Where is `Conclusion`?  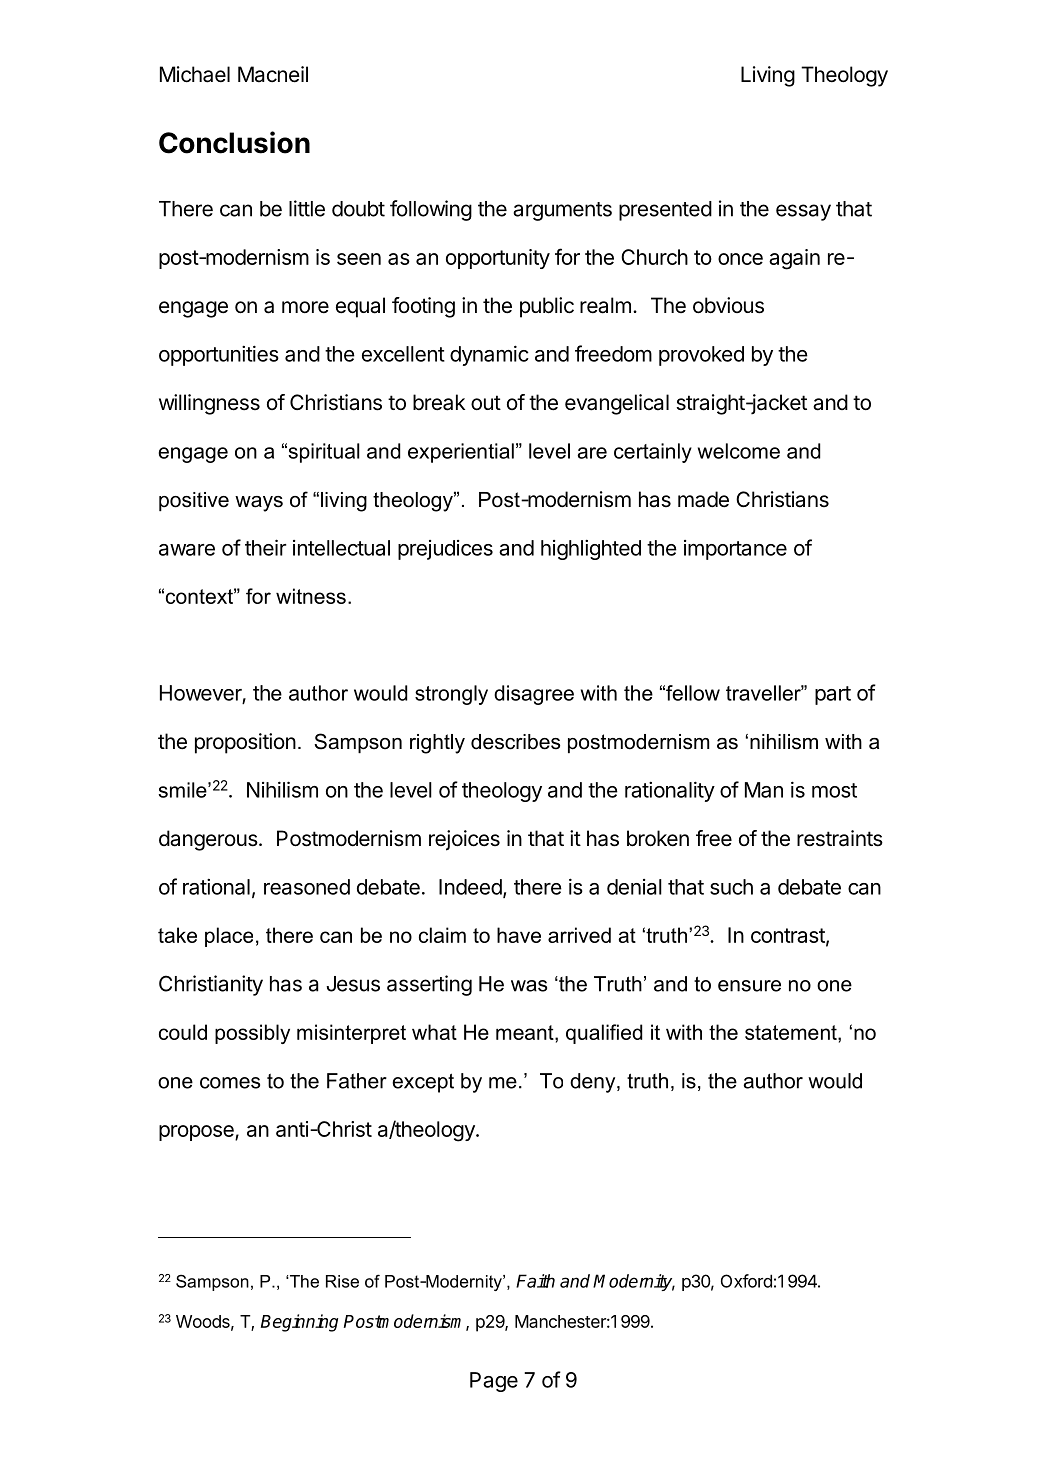
Conclusion is located at coordinates (234, 142).
